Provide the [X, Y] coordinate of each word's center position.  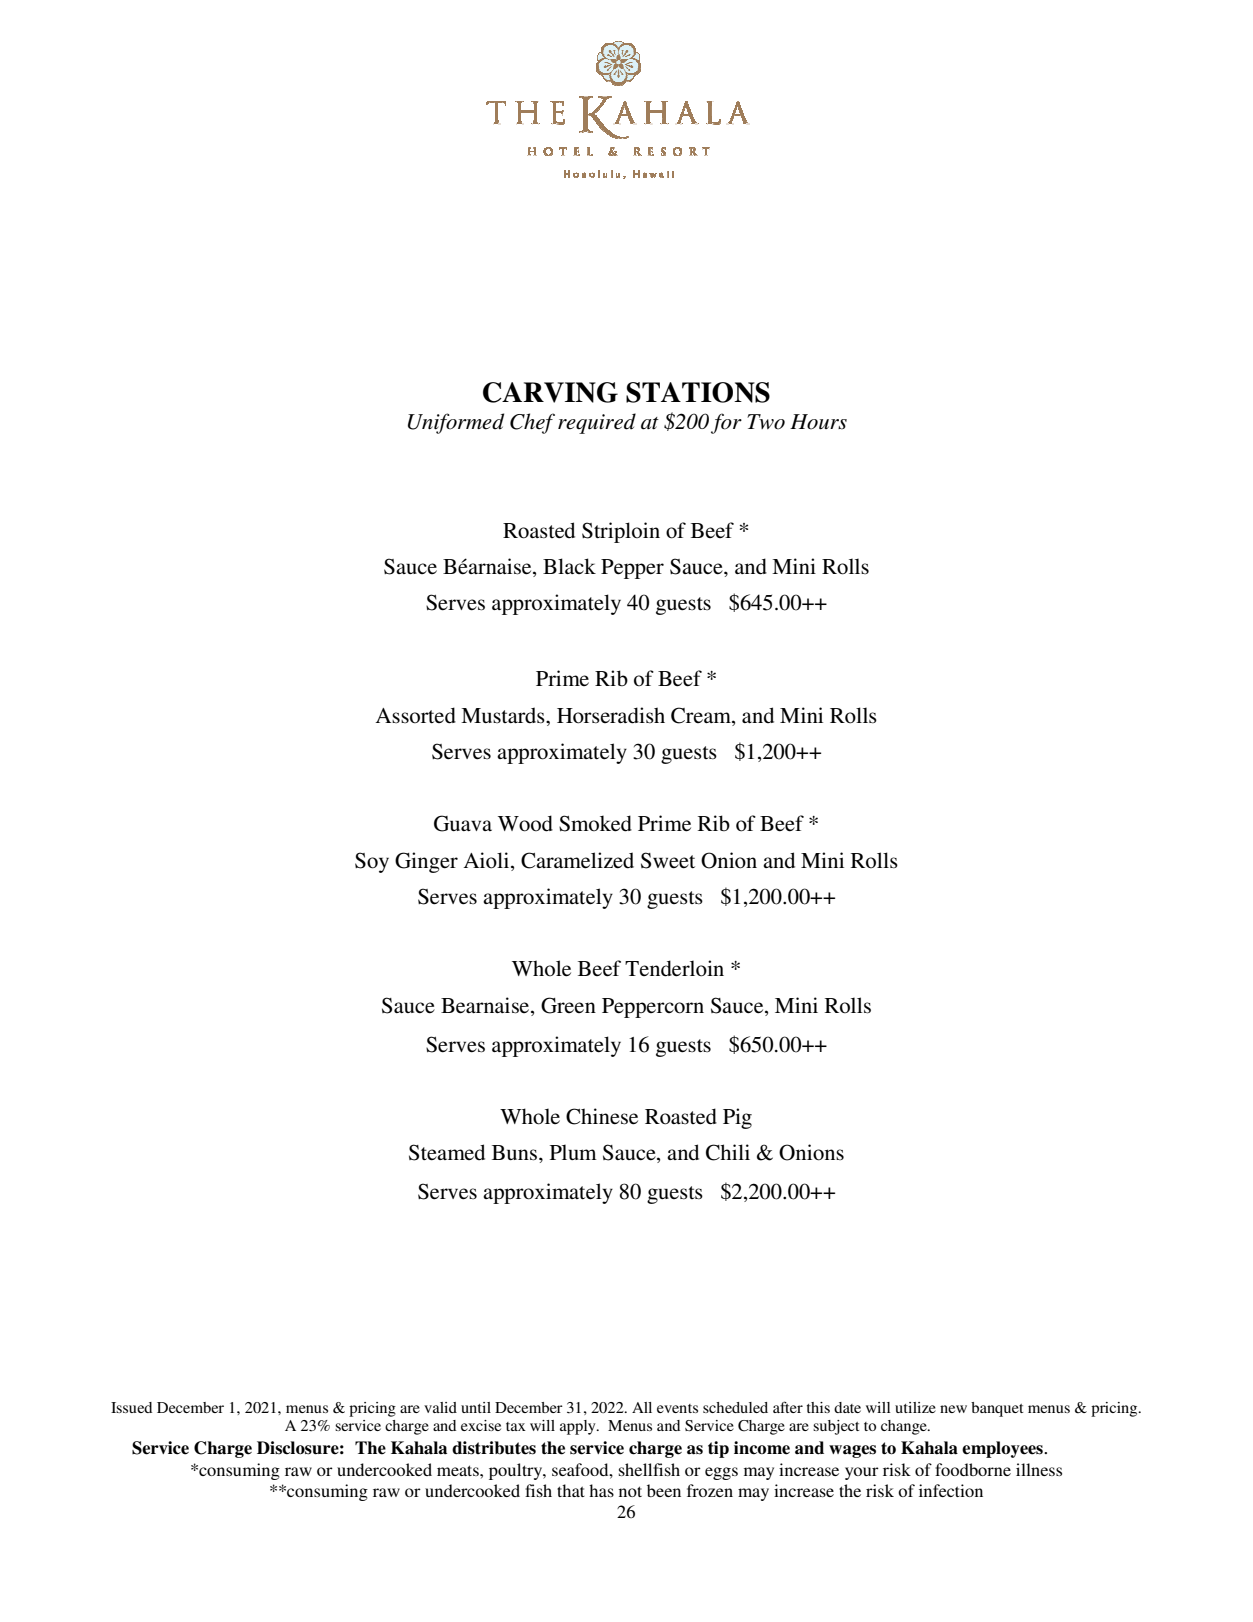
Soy [372, 862]
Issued [131, 1407]
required [597, 423]
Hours [818, 422]
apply [579, 1427]
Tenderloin [674, 968]
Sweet [668, 860]
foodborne [973, 1469]
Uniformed [456, 423]
